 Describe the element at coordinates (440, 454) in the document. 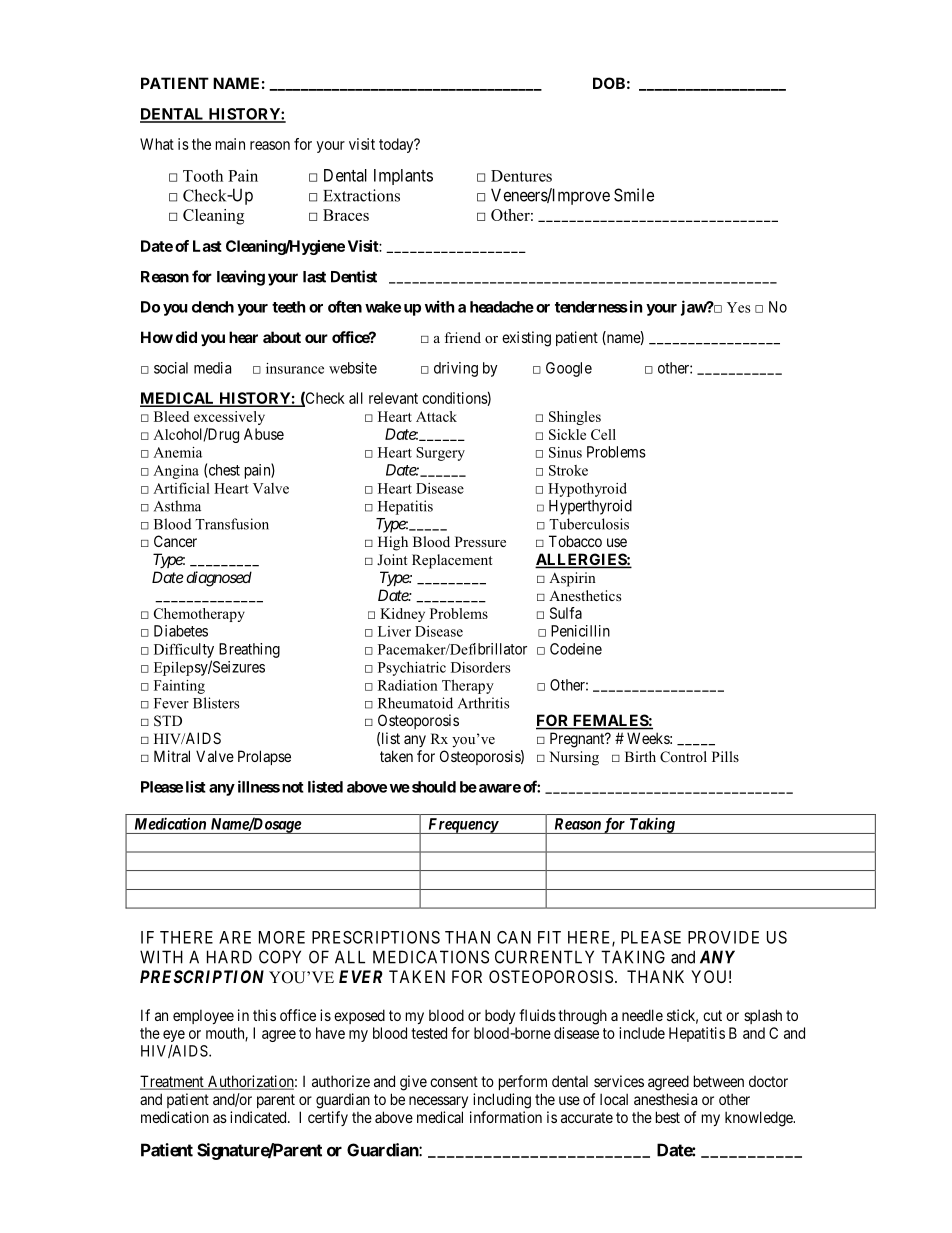

I see `Surgery` at that location.
